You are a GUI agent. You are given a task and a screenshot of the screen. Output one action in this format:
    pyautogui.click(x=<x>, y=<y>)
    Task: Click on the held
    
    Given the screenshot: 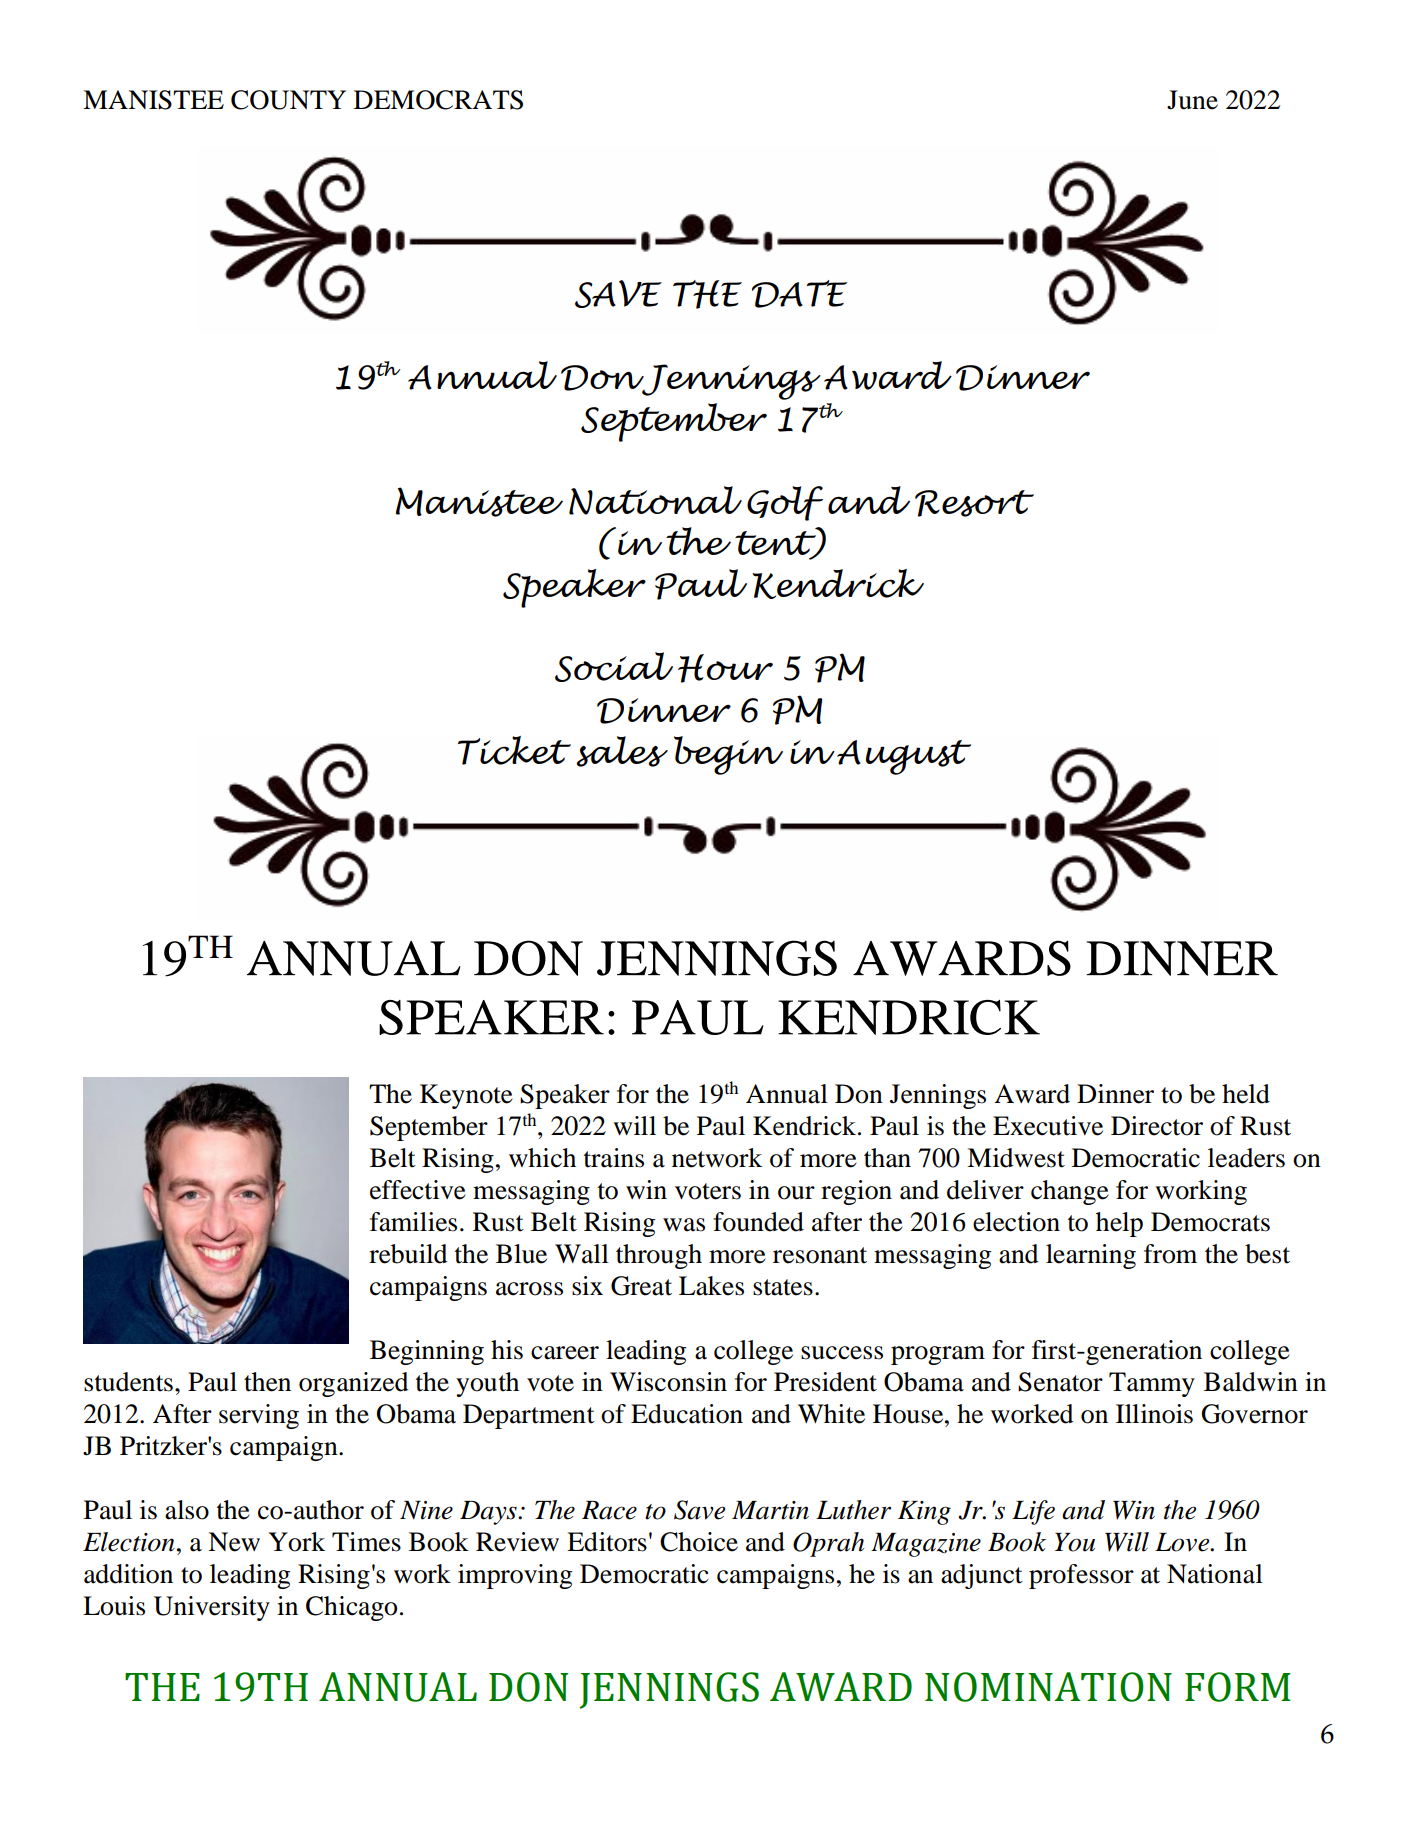 What is the action you would take?
    pyautogui.click(x=1246, y=1094)
